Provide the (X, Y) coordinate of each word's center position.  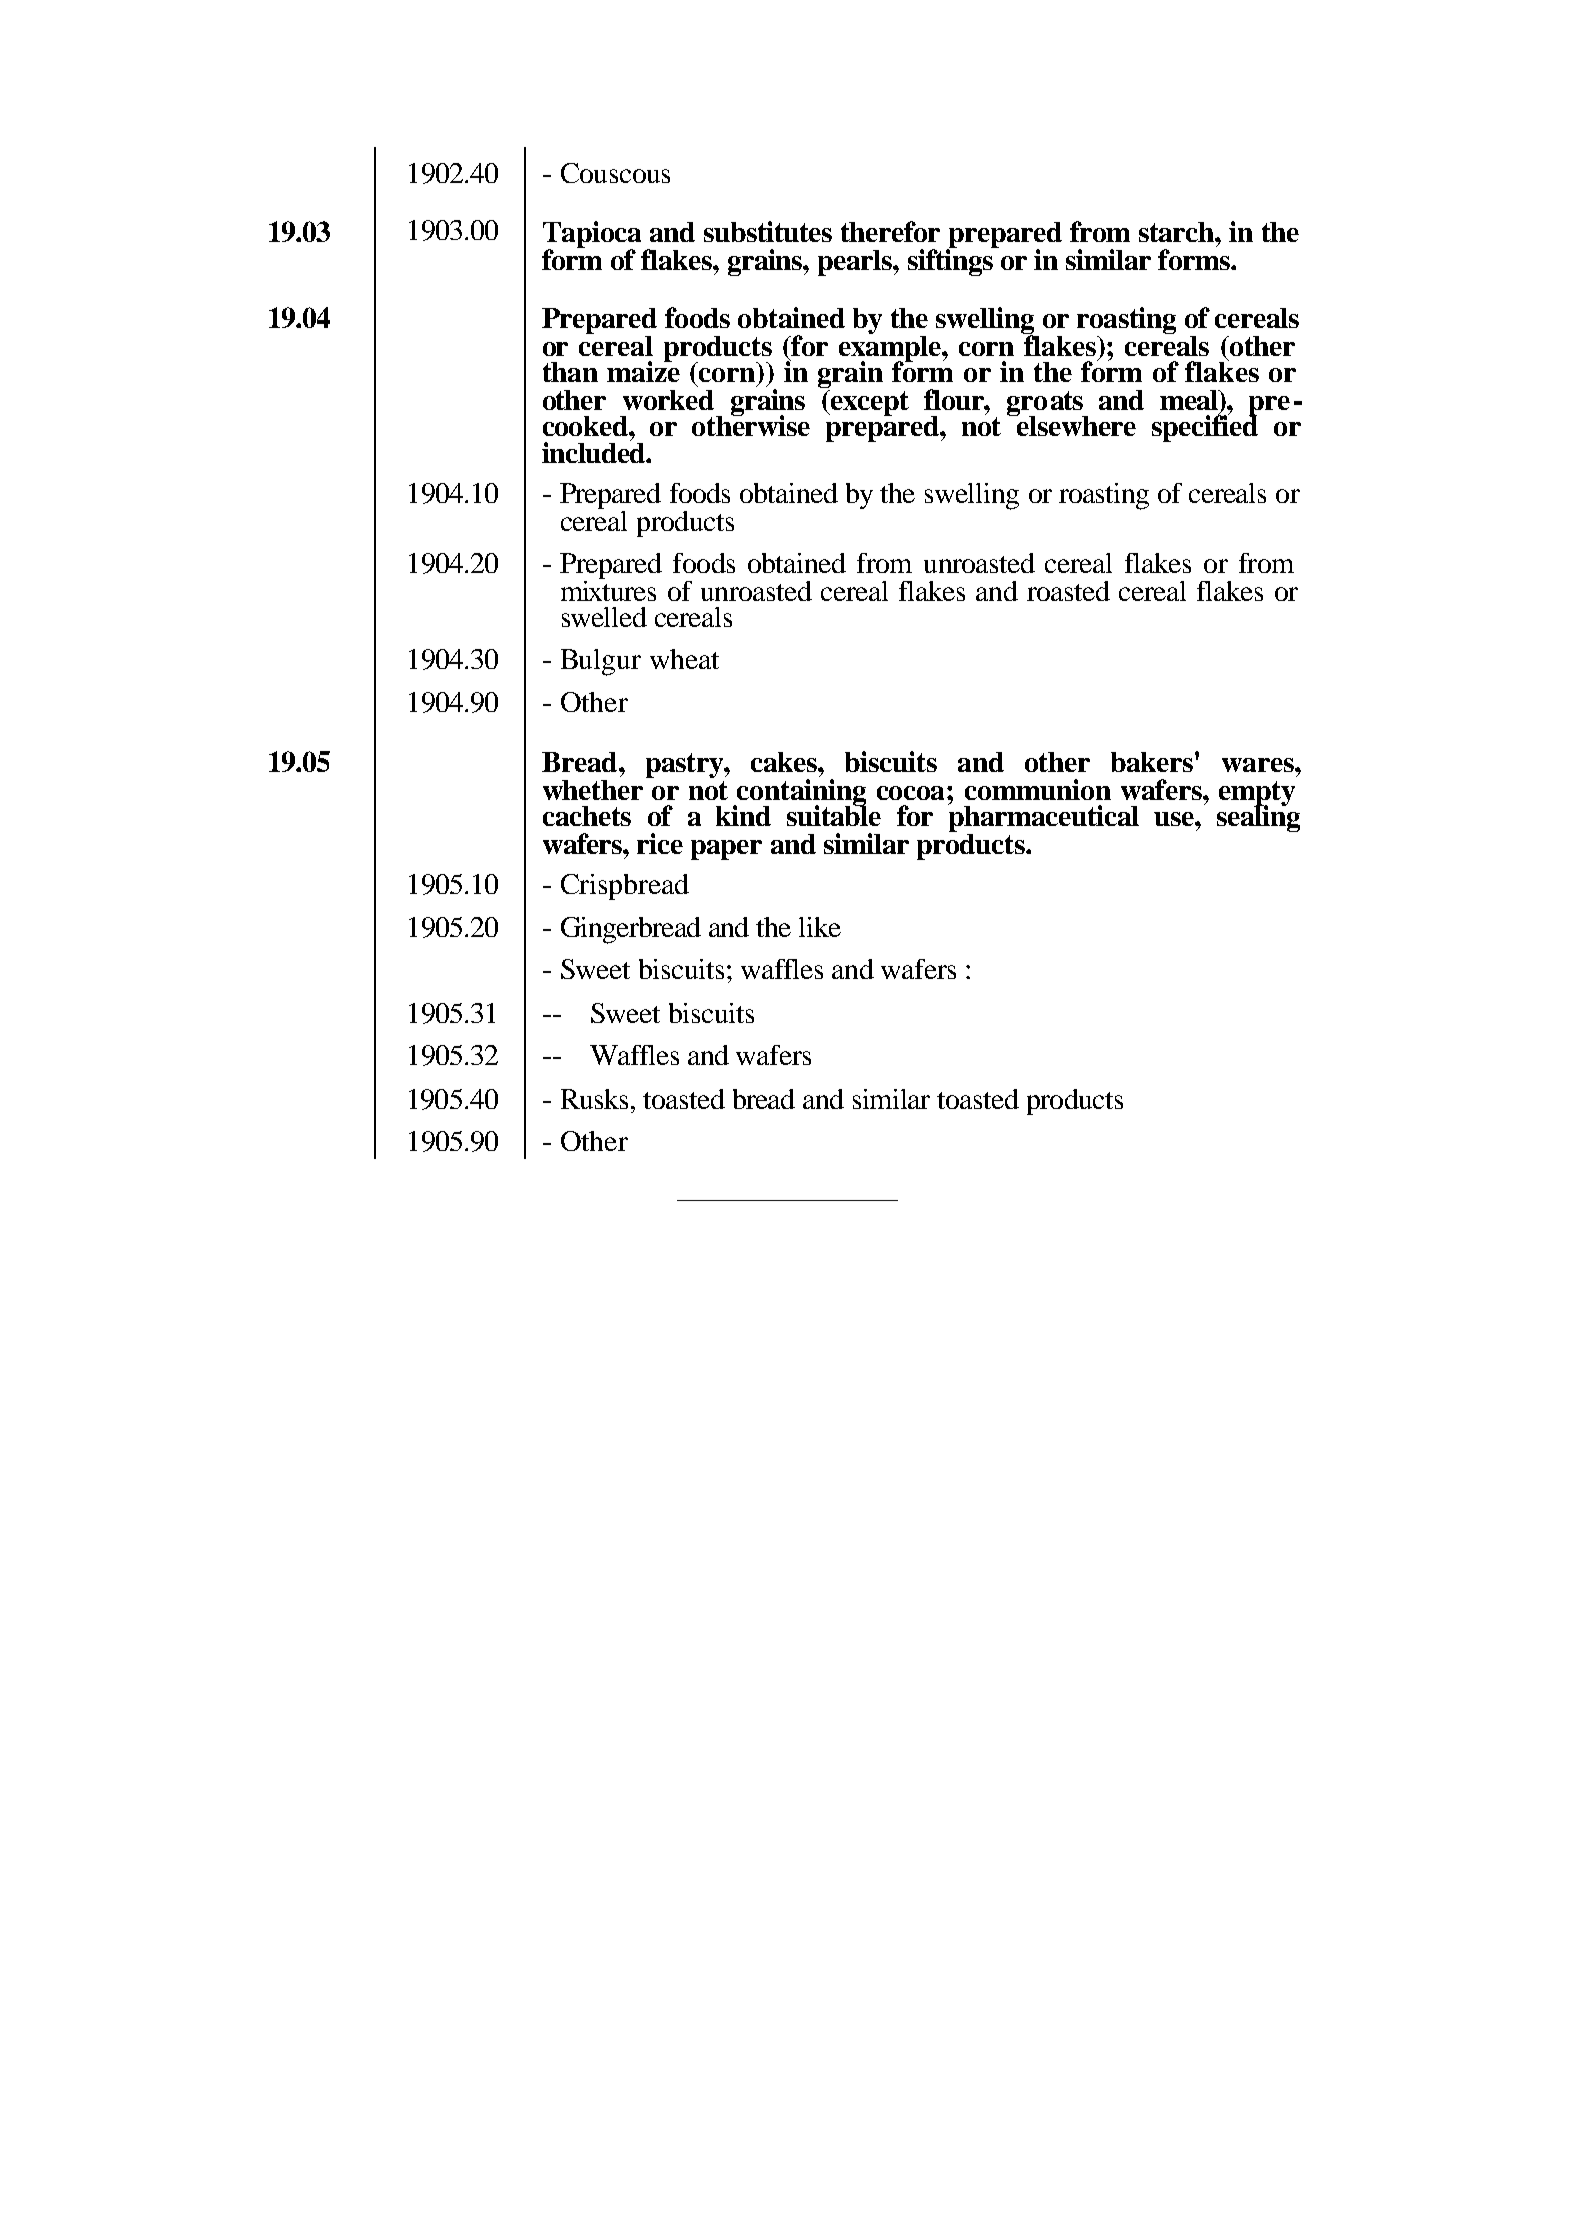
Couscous (615, 173)
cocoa (912, 793)
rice (660, 843)
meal (1190, 400)
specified (1205, 427)
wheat (684, 659)
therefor (890, 231)
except (869, 403)
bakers (1153, 762)
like (820, 927)
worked (668, 400)
